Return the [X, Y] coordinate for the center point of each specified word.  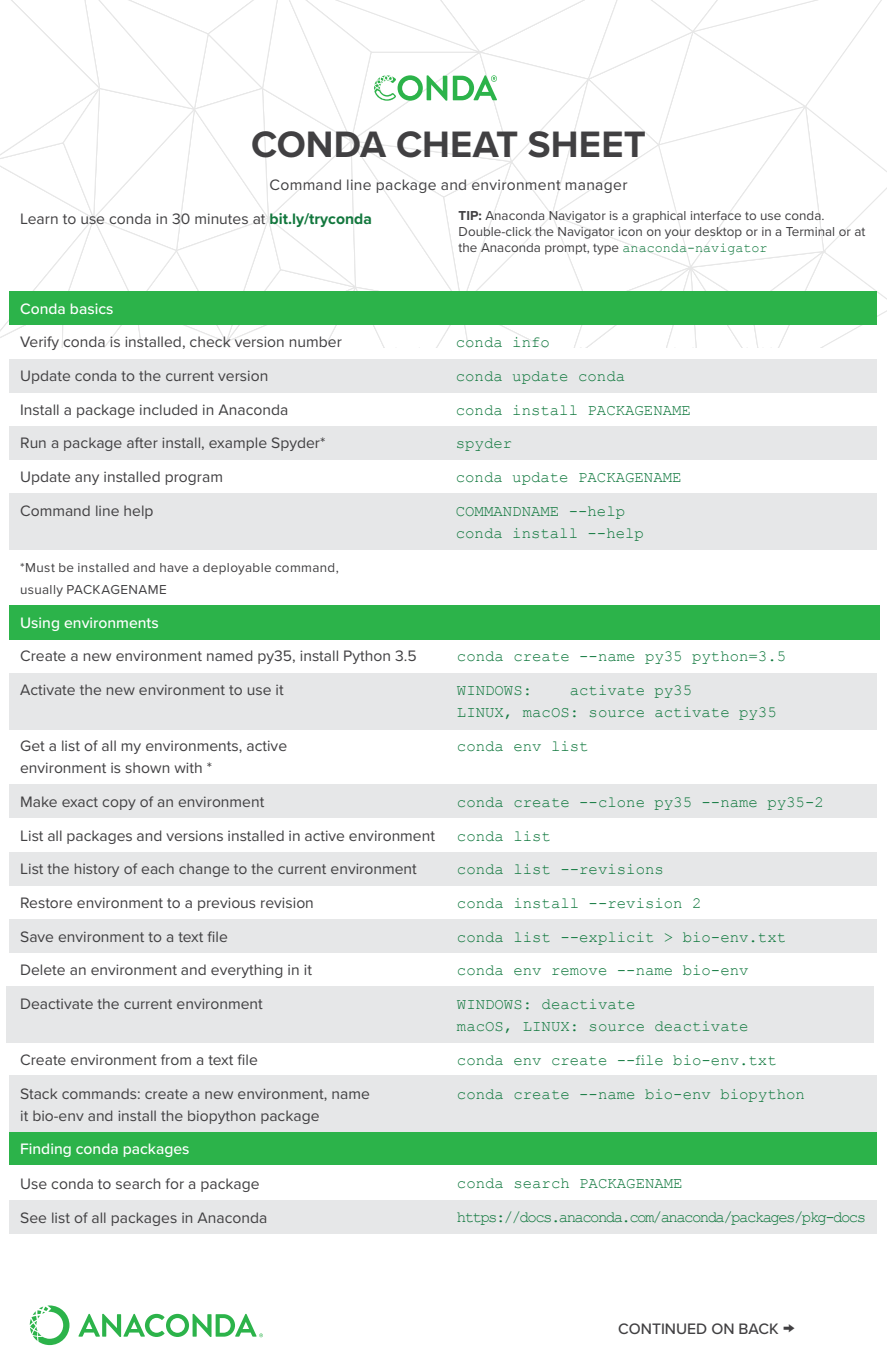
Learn [39, 218]
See [33, 1217]
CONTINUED [662, 1328]
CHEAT [457, 144]
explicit [616, 938]
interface [716, 215]
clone [621, 802]
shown [147, 767]
